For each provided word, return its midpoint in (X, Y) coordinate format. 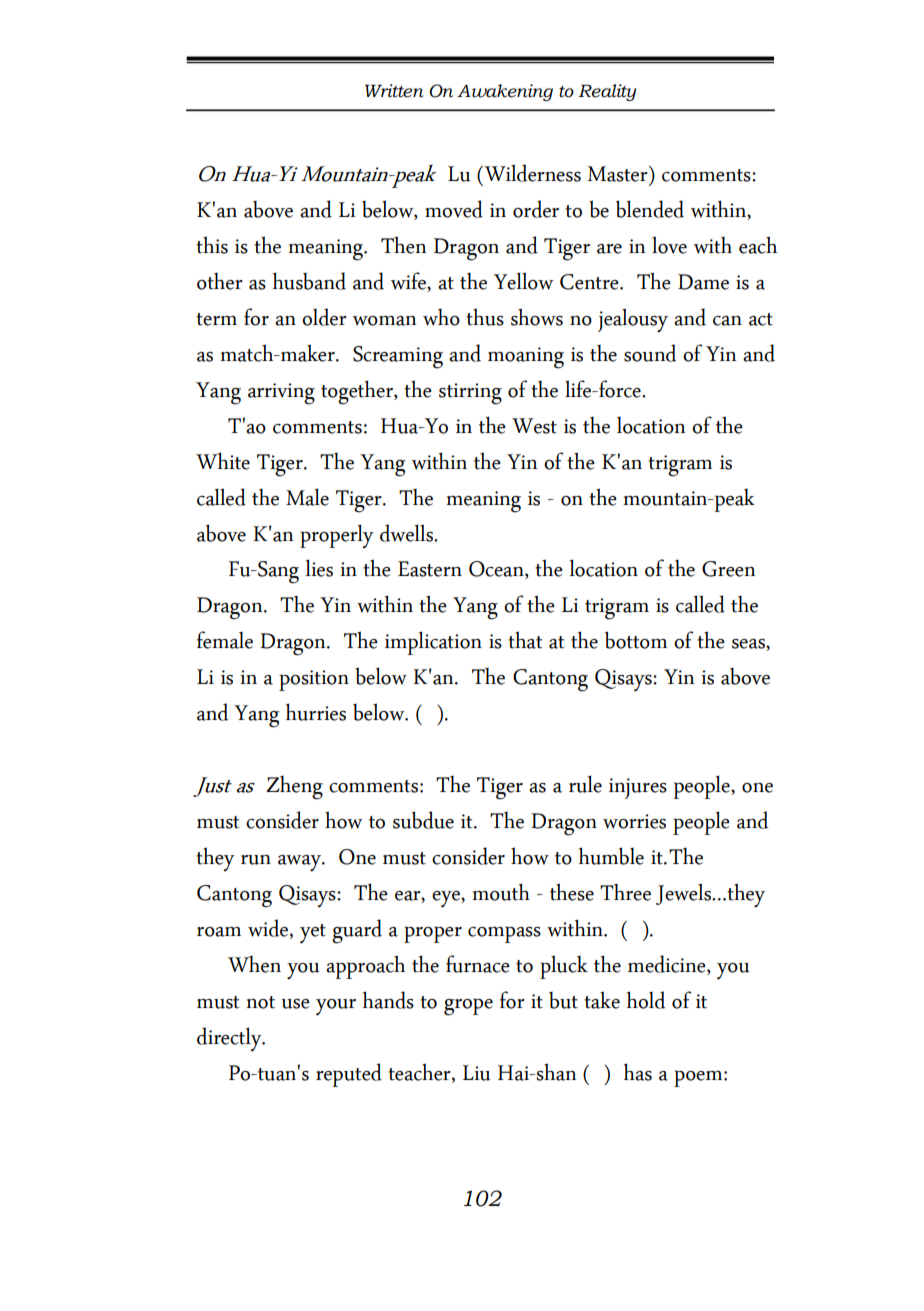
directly (230, 1039)
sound (650, 353)
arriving (281, 394)
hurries (316, 712)
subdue (423, 820)
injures (638, 788)
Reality (607, 92)
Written (394, 91)
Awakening (505, 92)
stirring (470, 394)
